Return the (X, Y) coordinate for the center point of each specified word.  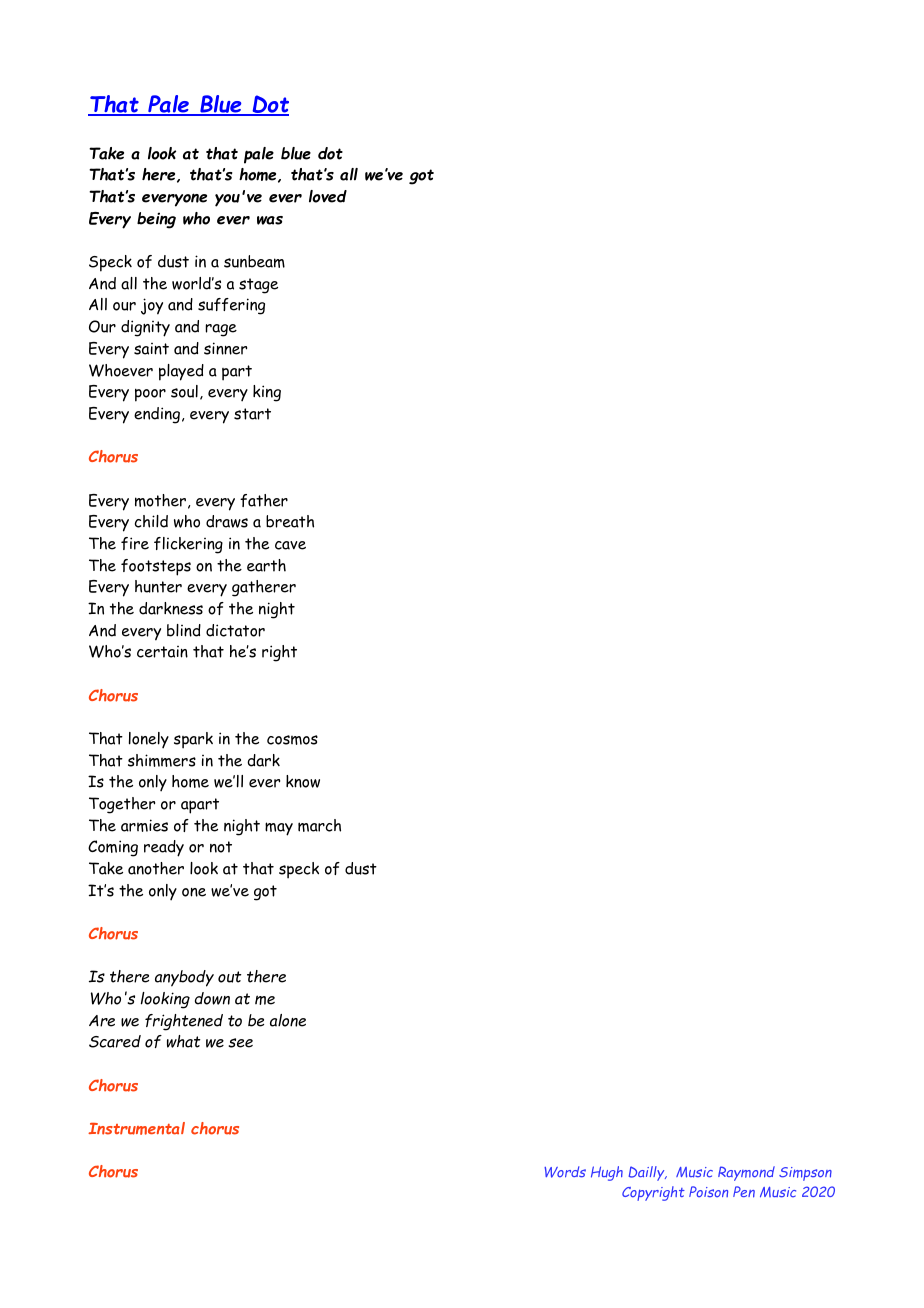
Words (565, 1172)
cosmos (292, 740)
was (270, 220)
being (156, 220)
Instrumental (136, 1128)
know (303, 781)
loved (328, 196)
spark (193, 740)
